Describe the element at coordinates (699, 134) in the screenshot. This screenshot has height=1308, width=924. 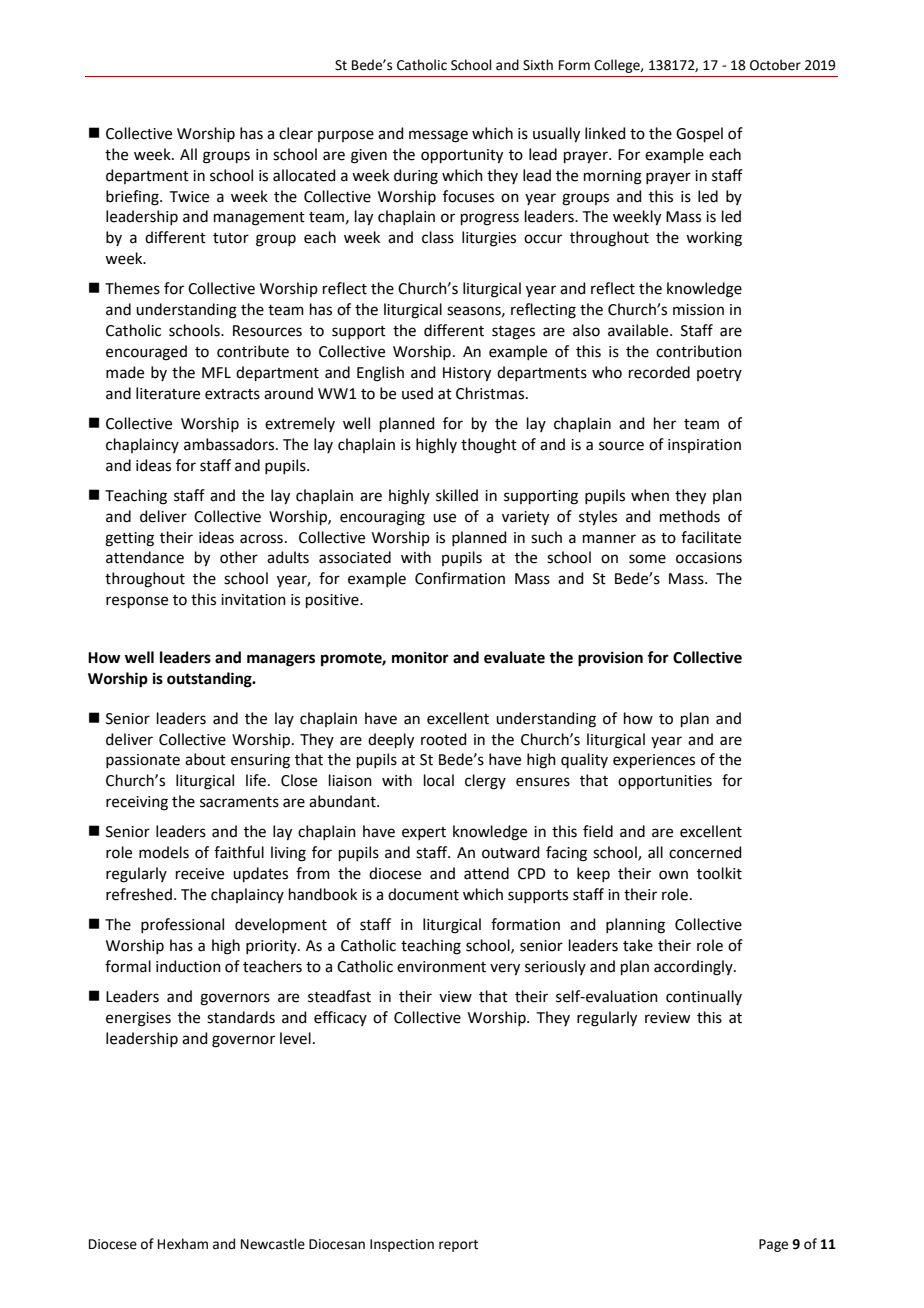
I see `Gospel` at that location.
